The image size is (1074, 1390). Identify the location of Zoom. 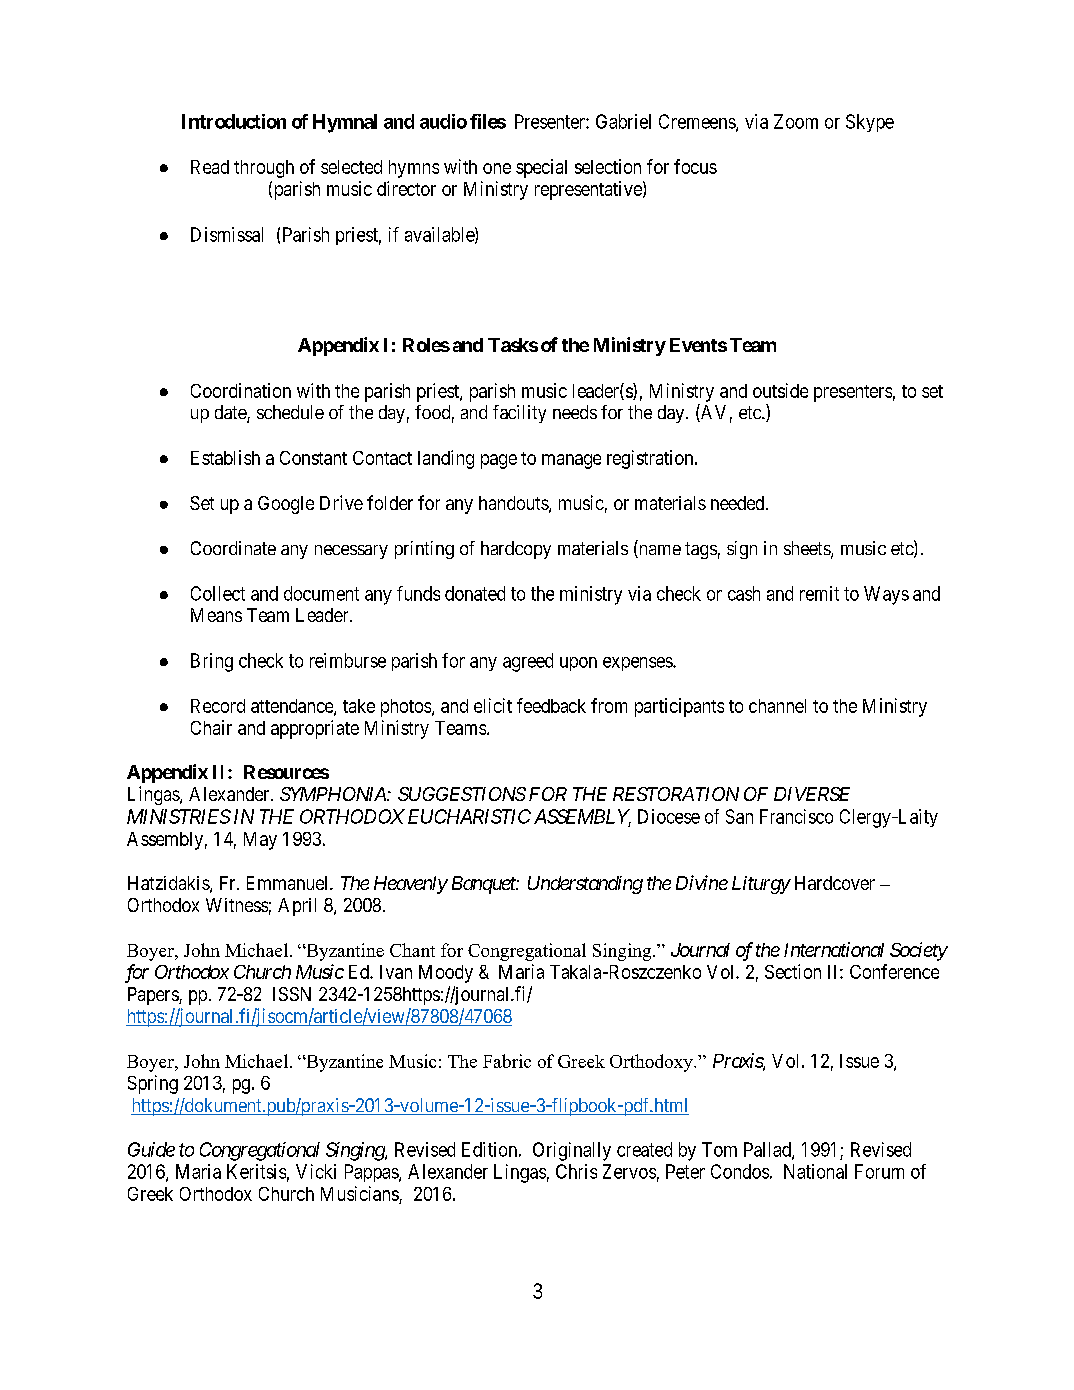
(796, 121).
